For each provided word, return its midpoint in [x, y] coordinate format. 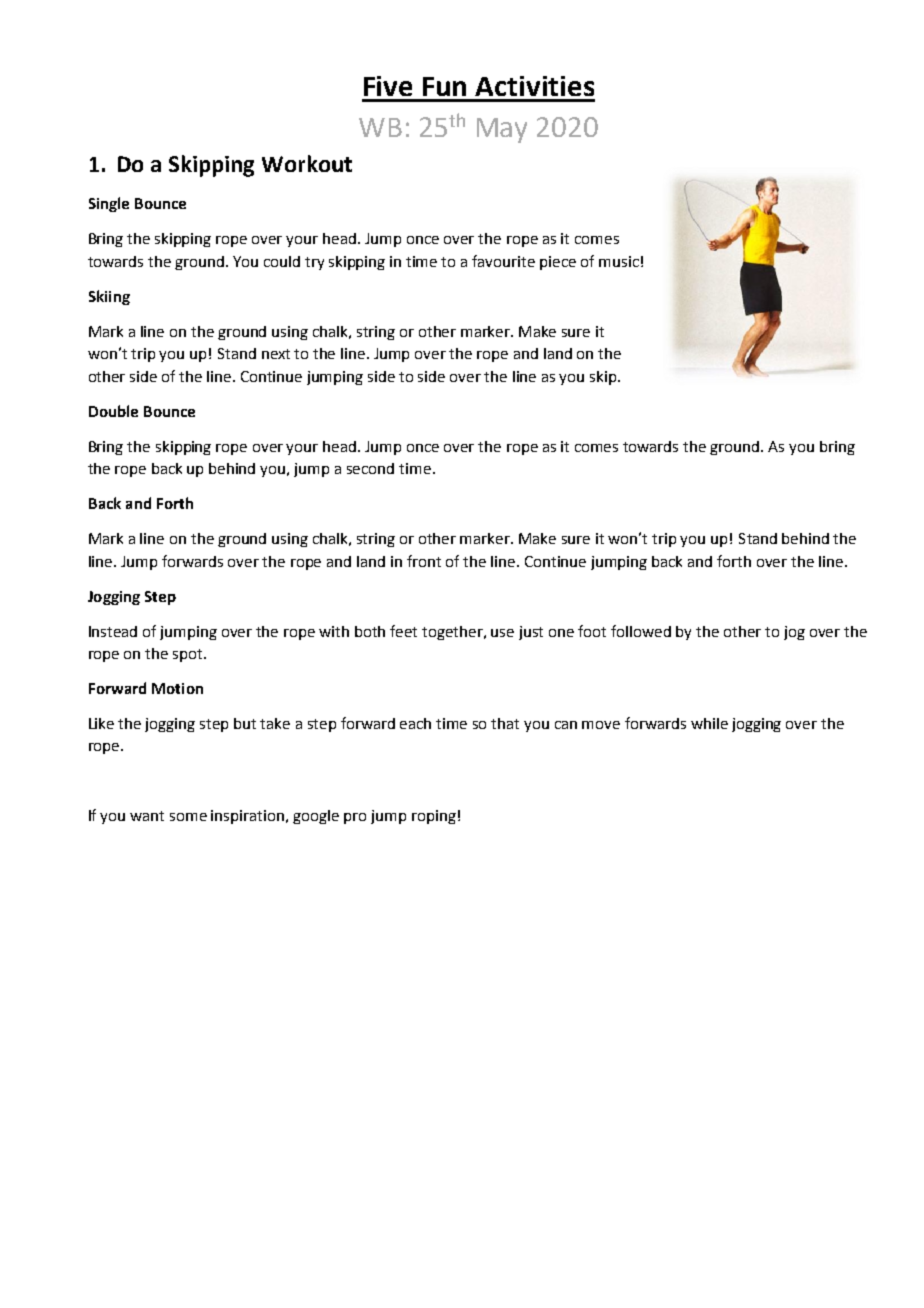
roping [434, 817]
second [370, 468]
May [502, 130]
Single [109, 204]
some [188, 817]
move [601, 725]
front [424, 561]
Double [113, 411]
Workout [307, 163]
